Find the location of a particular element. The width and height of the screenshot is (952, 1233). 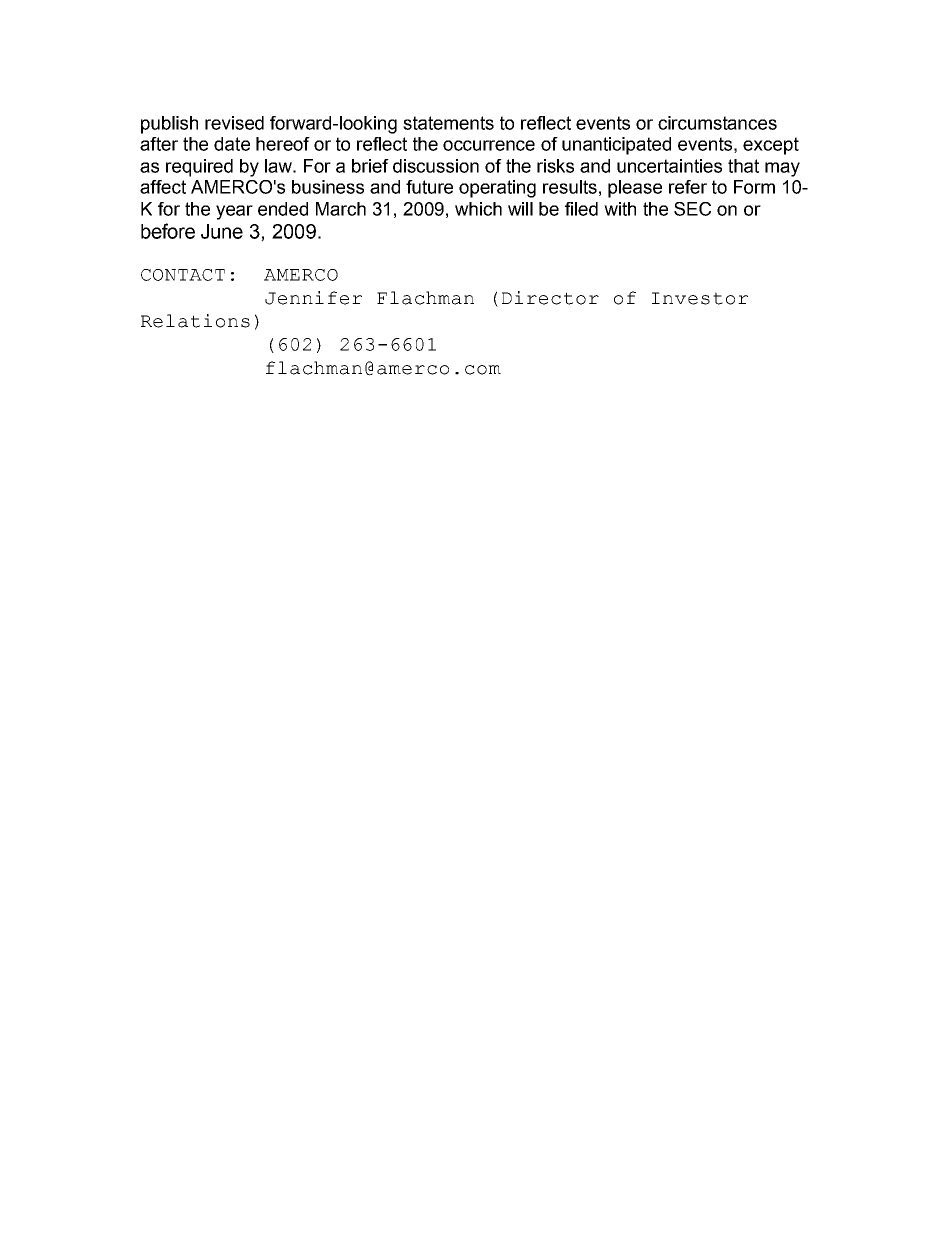

Jennifer is located at coordinates (313, 298).
